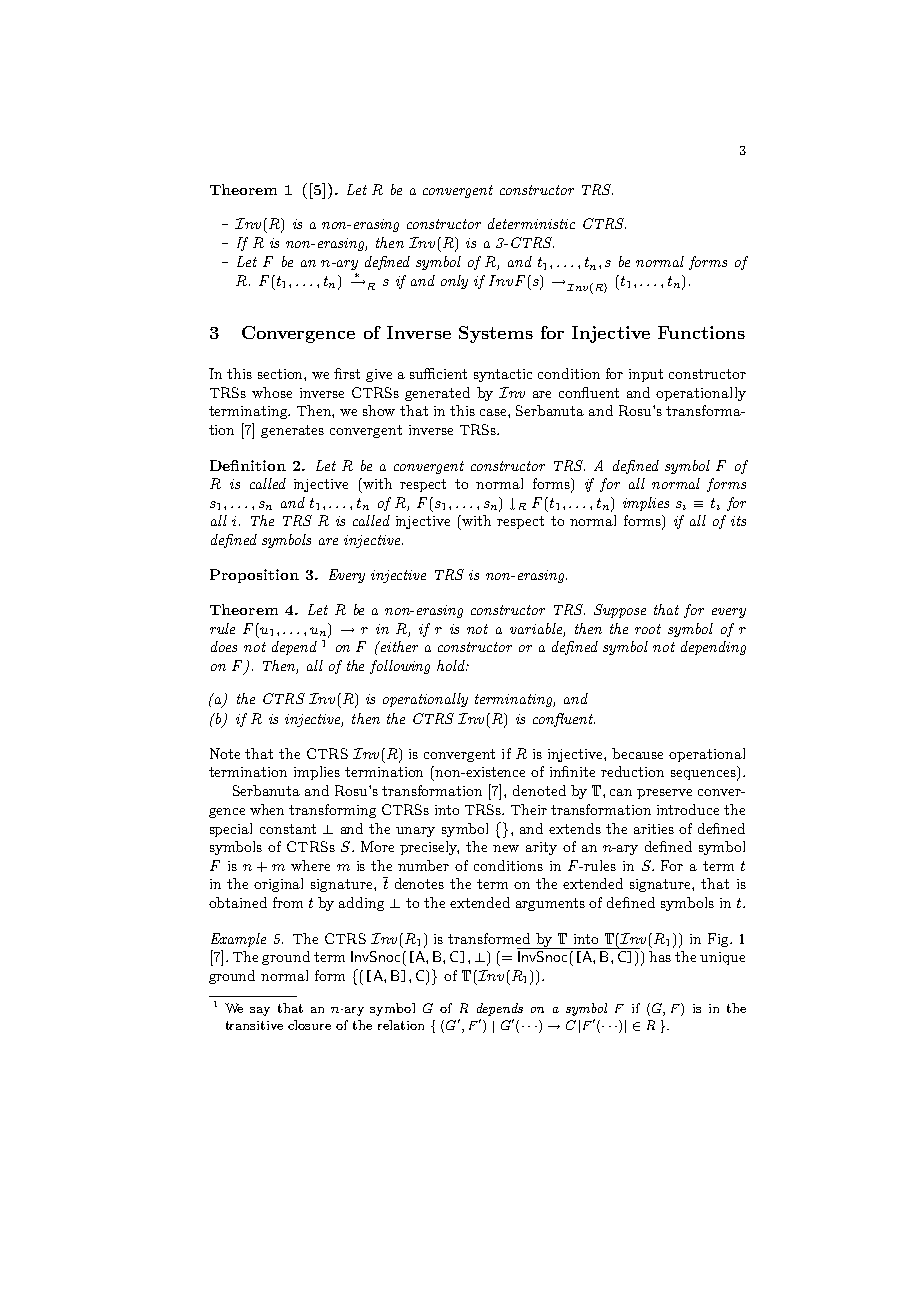 This screenshot has height=1308, width=924. I want to click on say, so click(260, 1011).
